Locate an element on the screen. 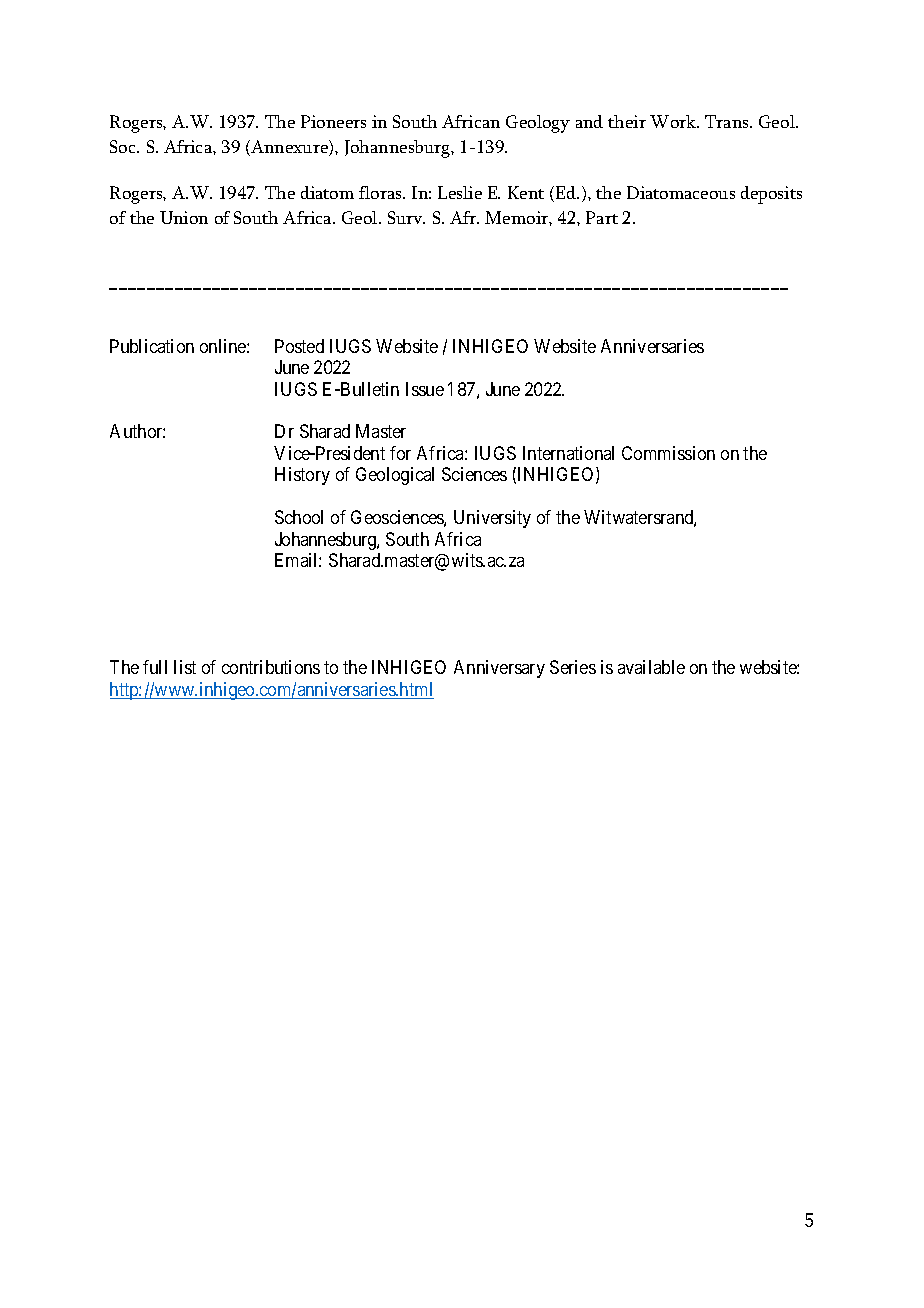 This screenshot has width=924, height=1308. Pioneers is located at coordinates (333, 121).
